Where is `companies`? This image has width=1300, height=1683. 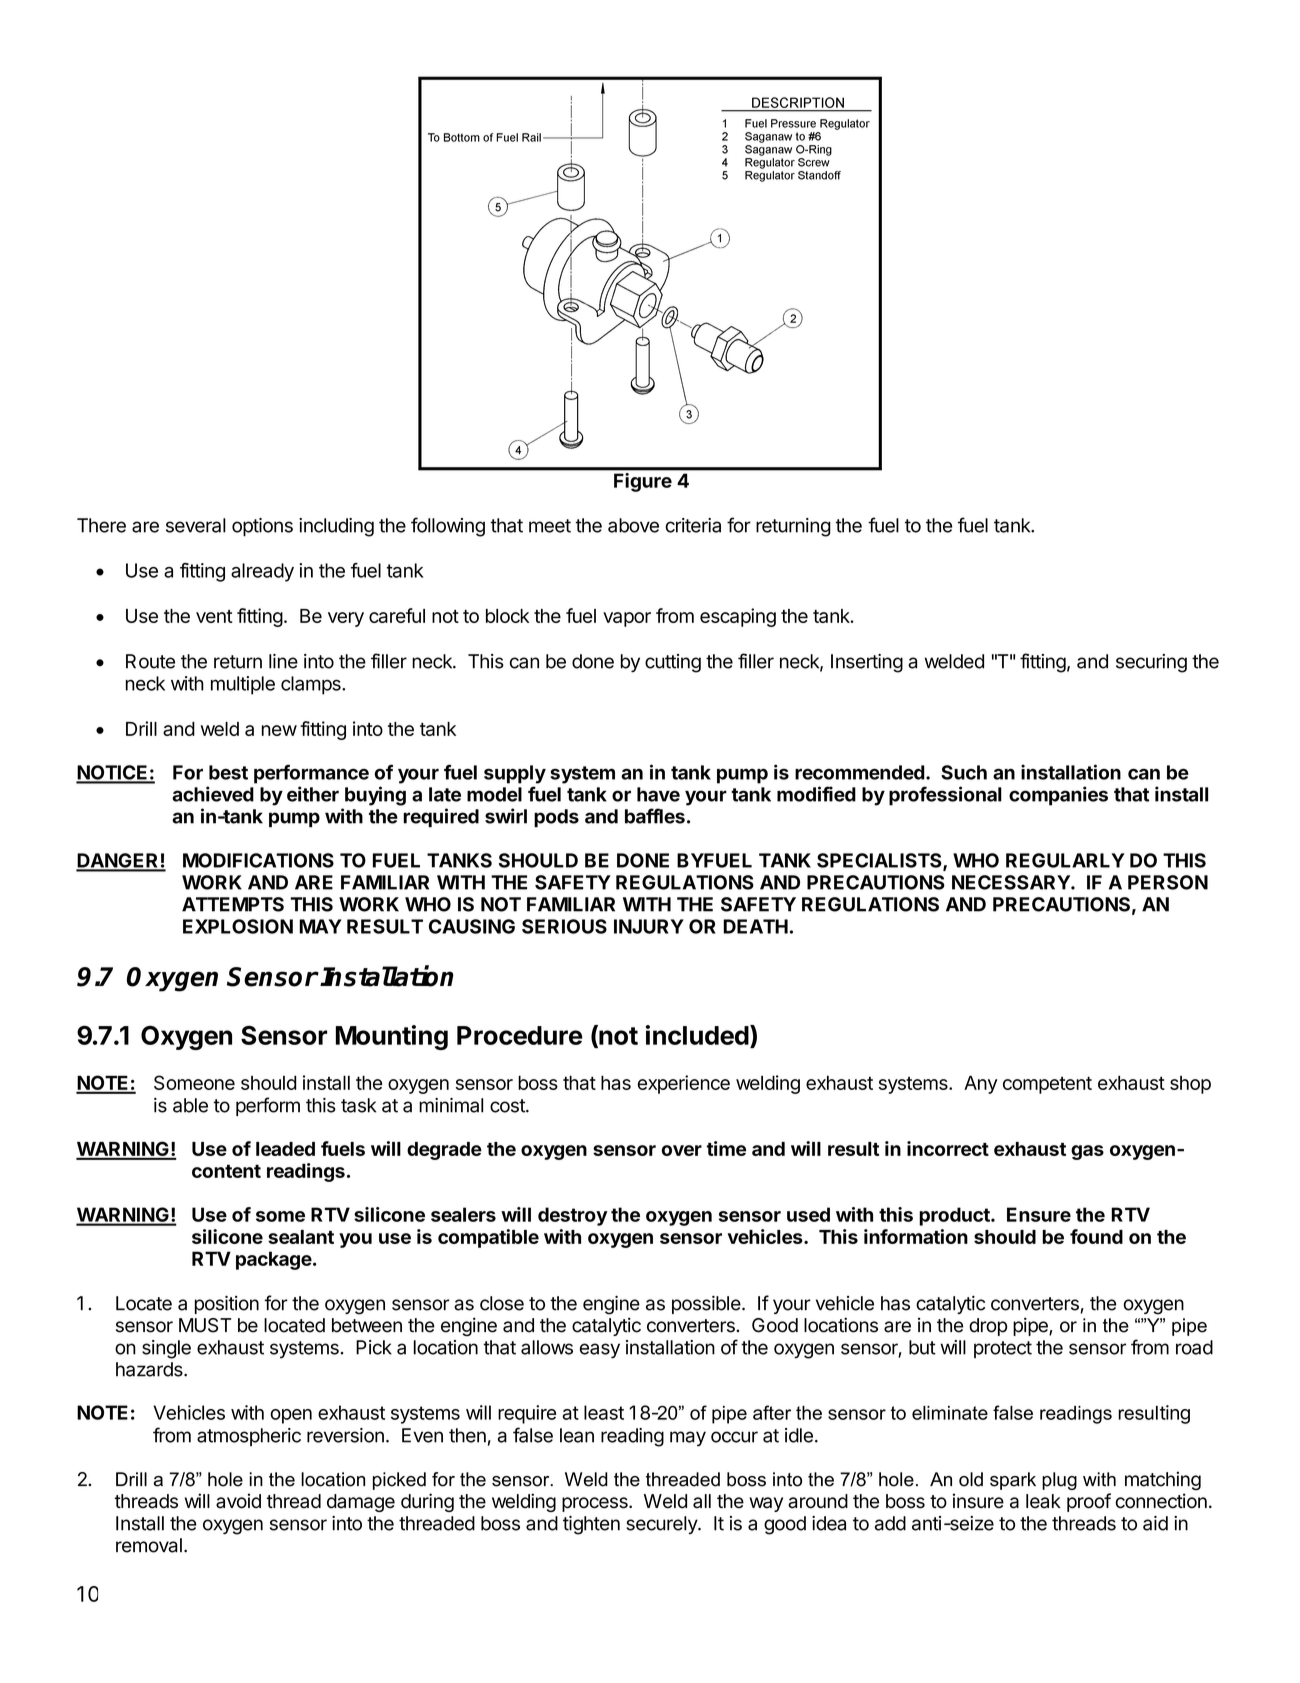
companies is located at coordinates (1058, 796).
